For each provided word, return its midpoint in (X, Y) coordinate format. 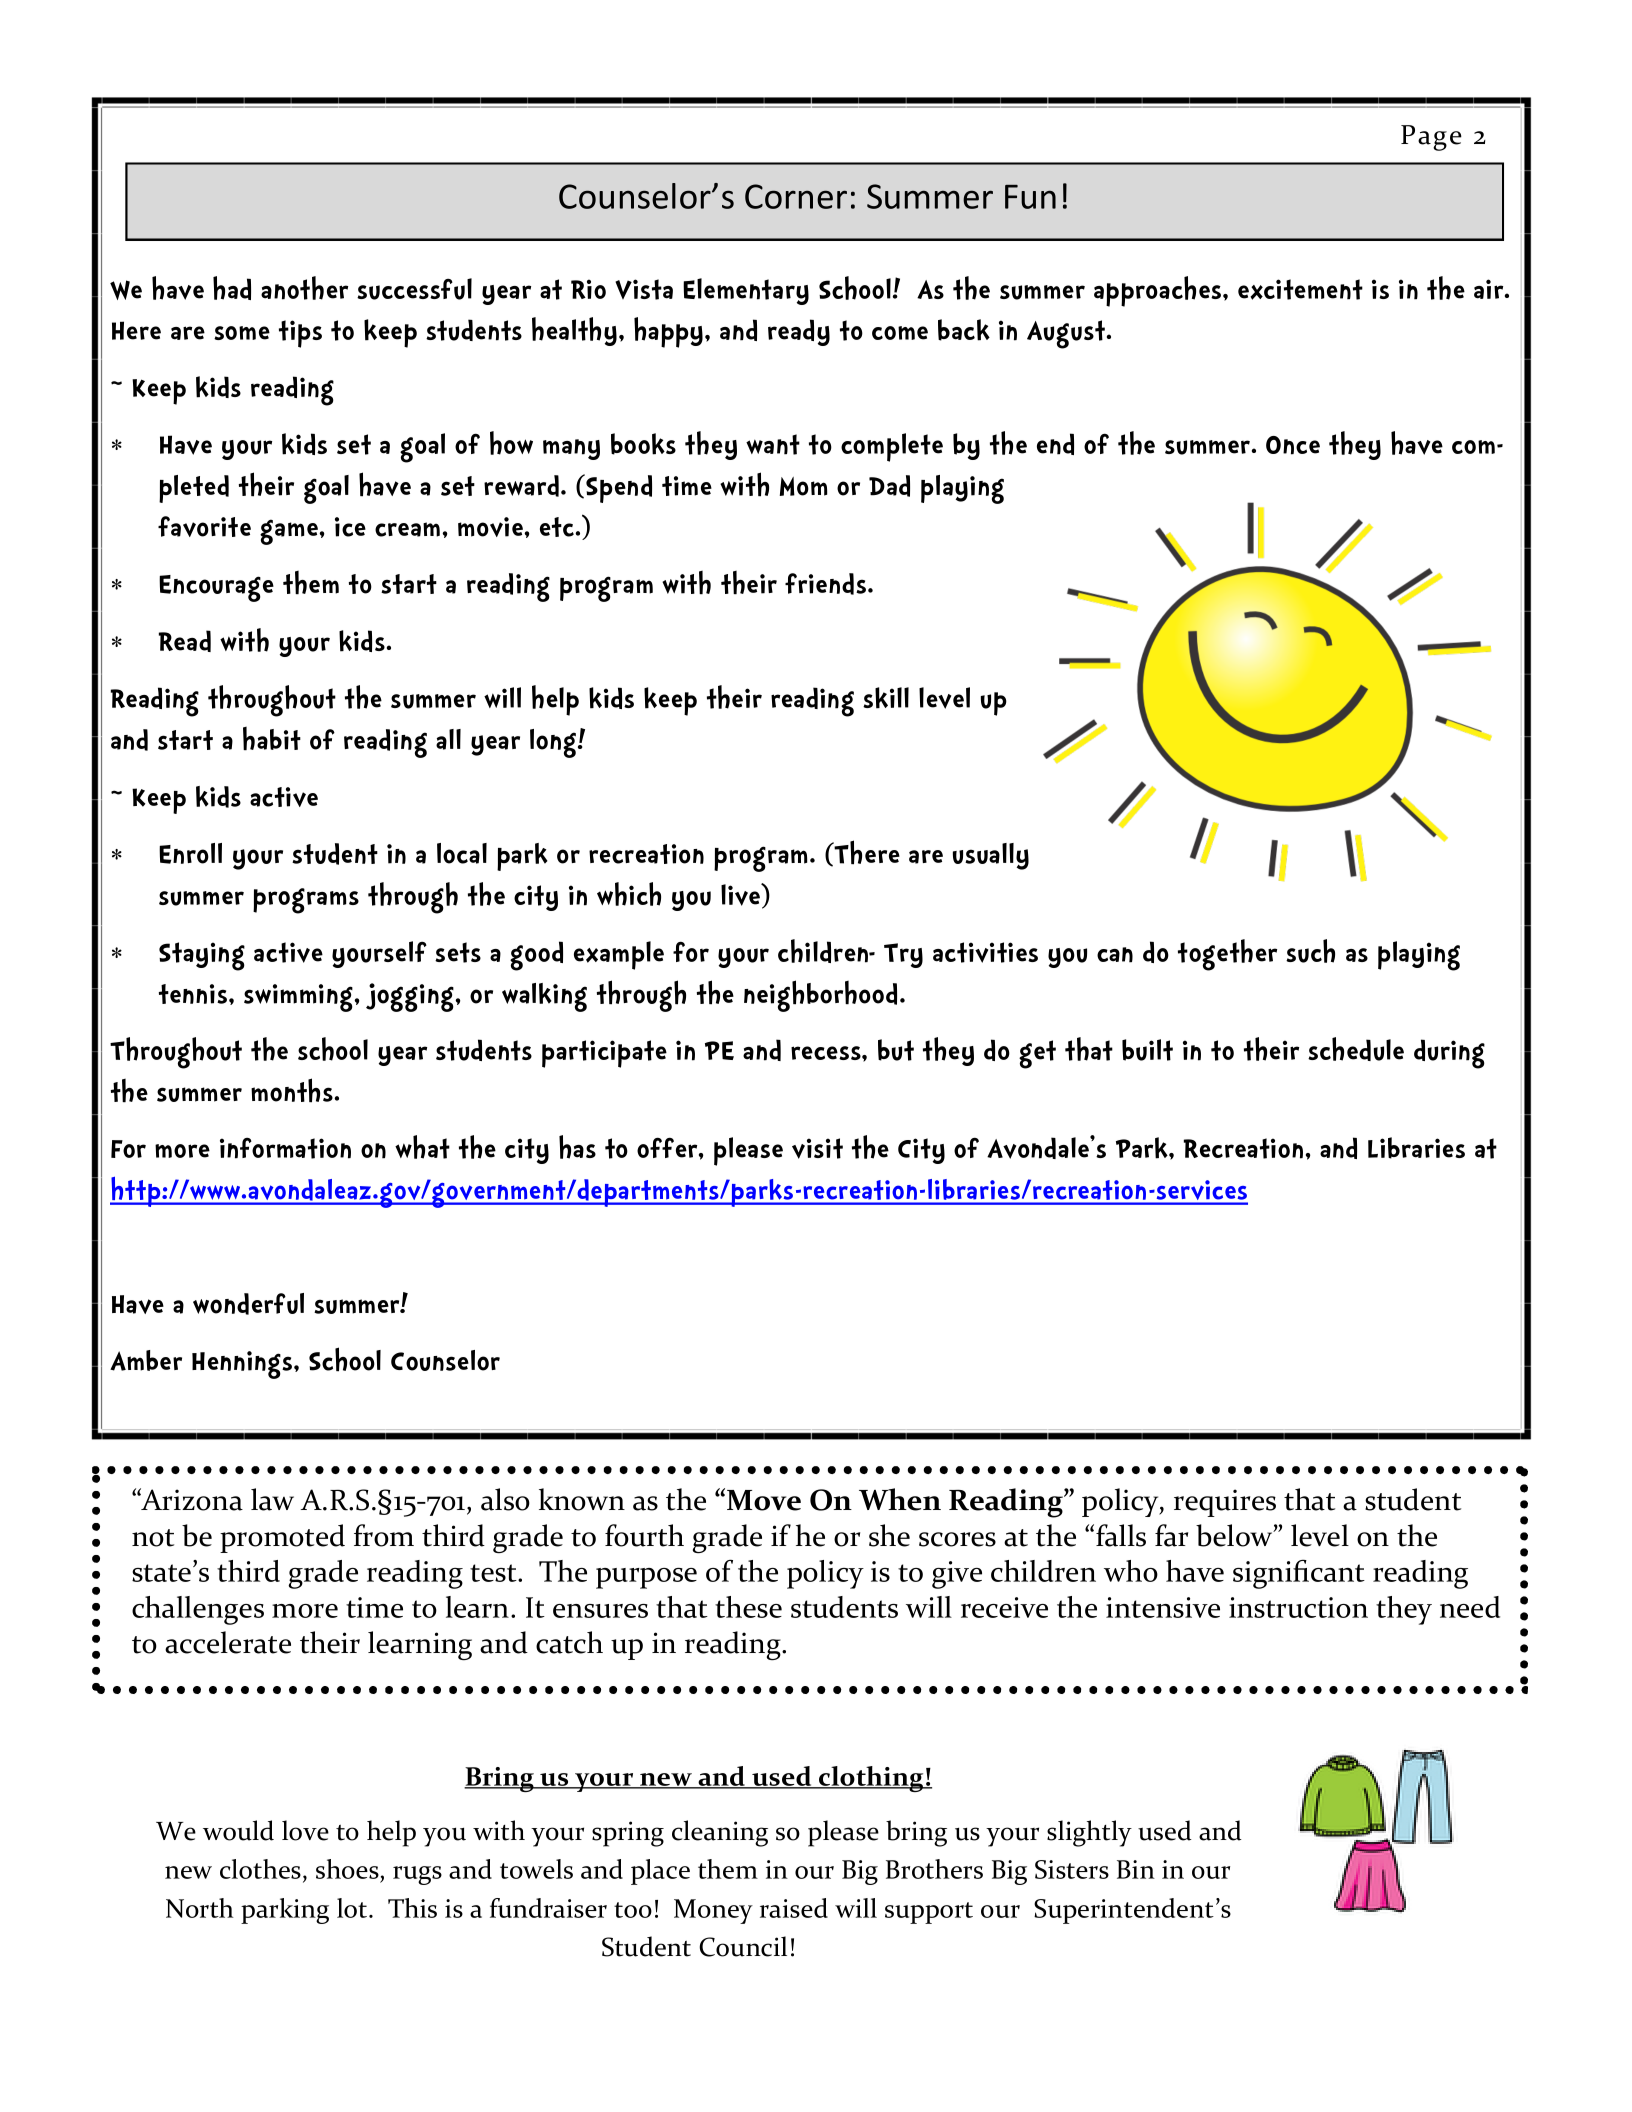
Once (1293, 445)
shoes (348, 1870)
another (304, 288)
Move (764, 1500)
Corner (796, 196)
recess (827, 1053)
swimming (299, 998)
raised (794, 1908)
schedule (1356, 1049)
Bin (1136, 1869)
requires (1225, 1503)
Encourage (216, 588)
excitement (1300, 289)
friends (827, 584)
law (272, 1499)
